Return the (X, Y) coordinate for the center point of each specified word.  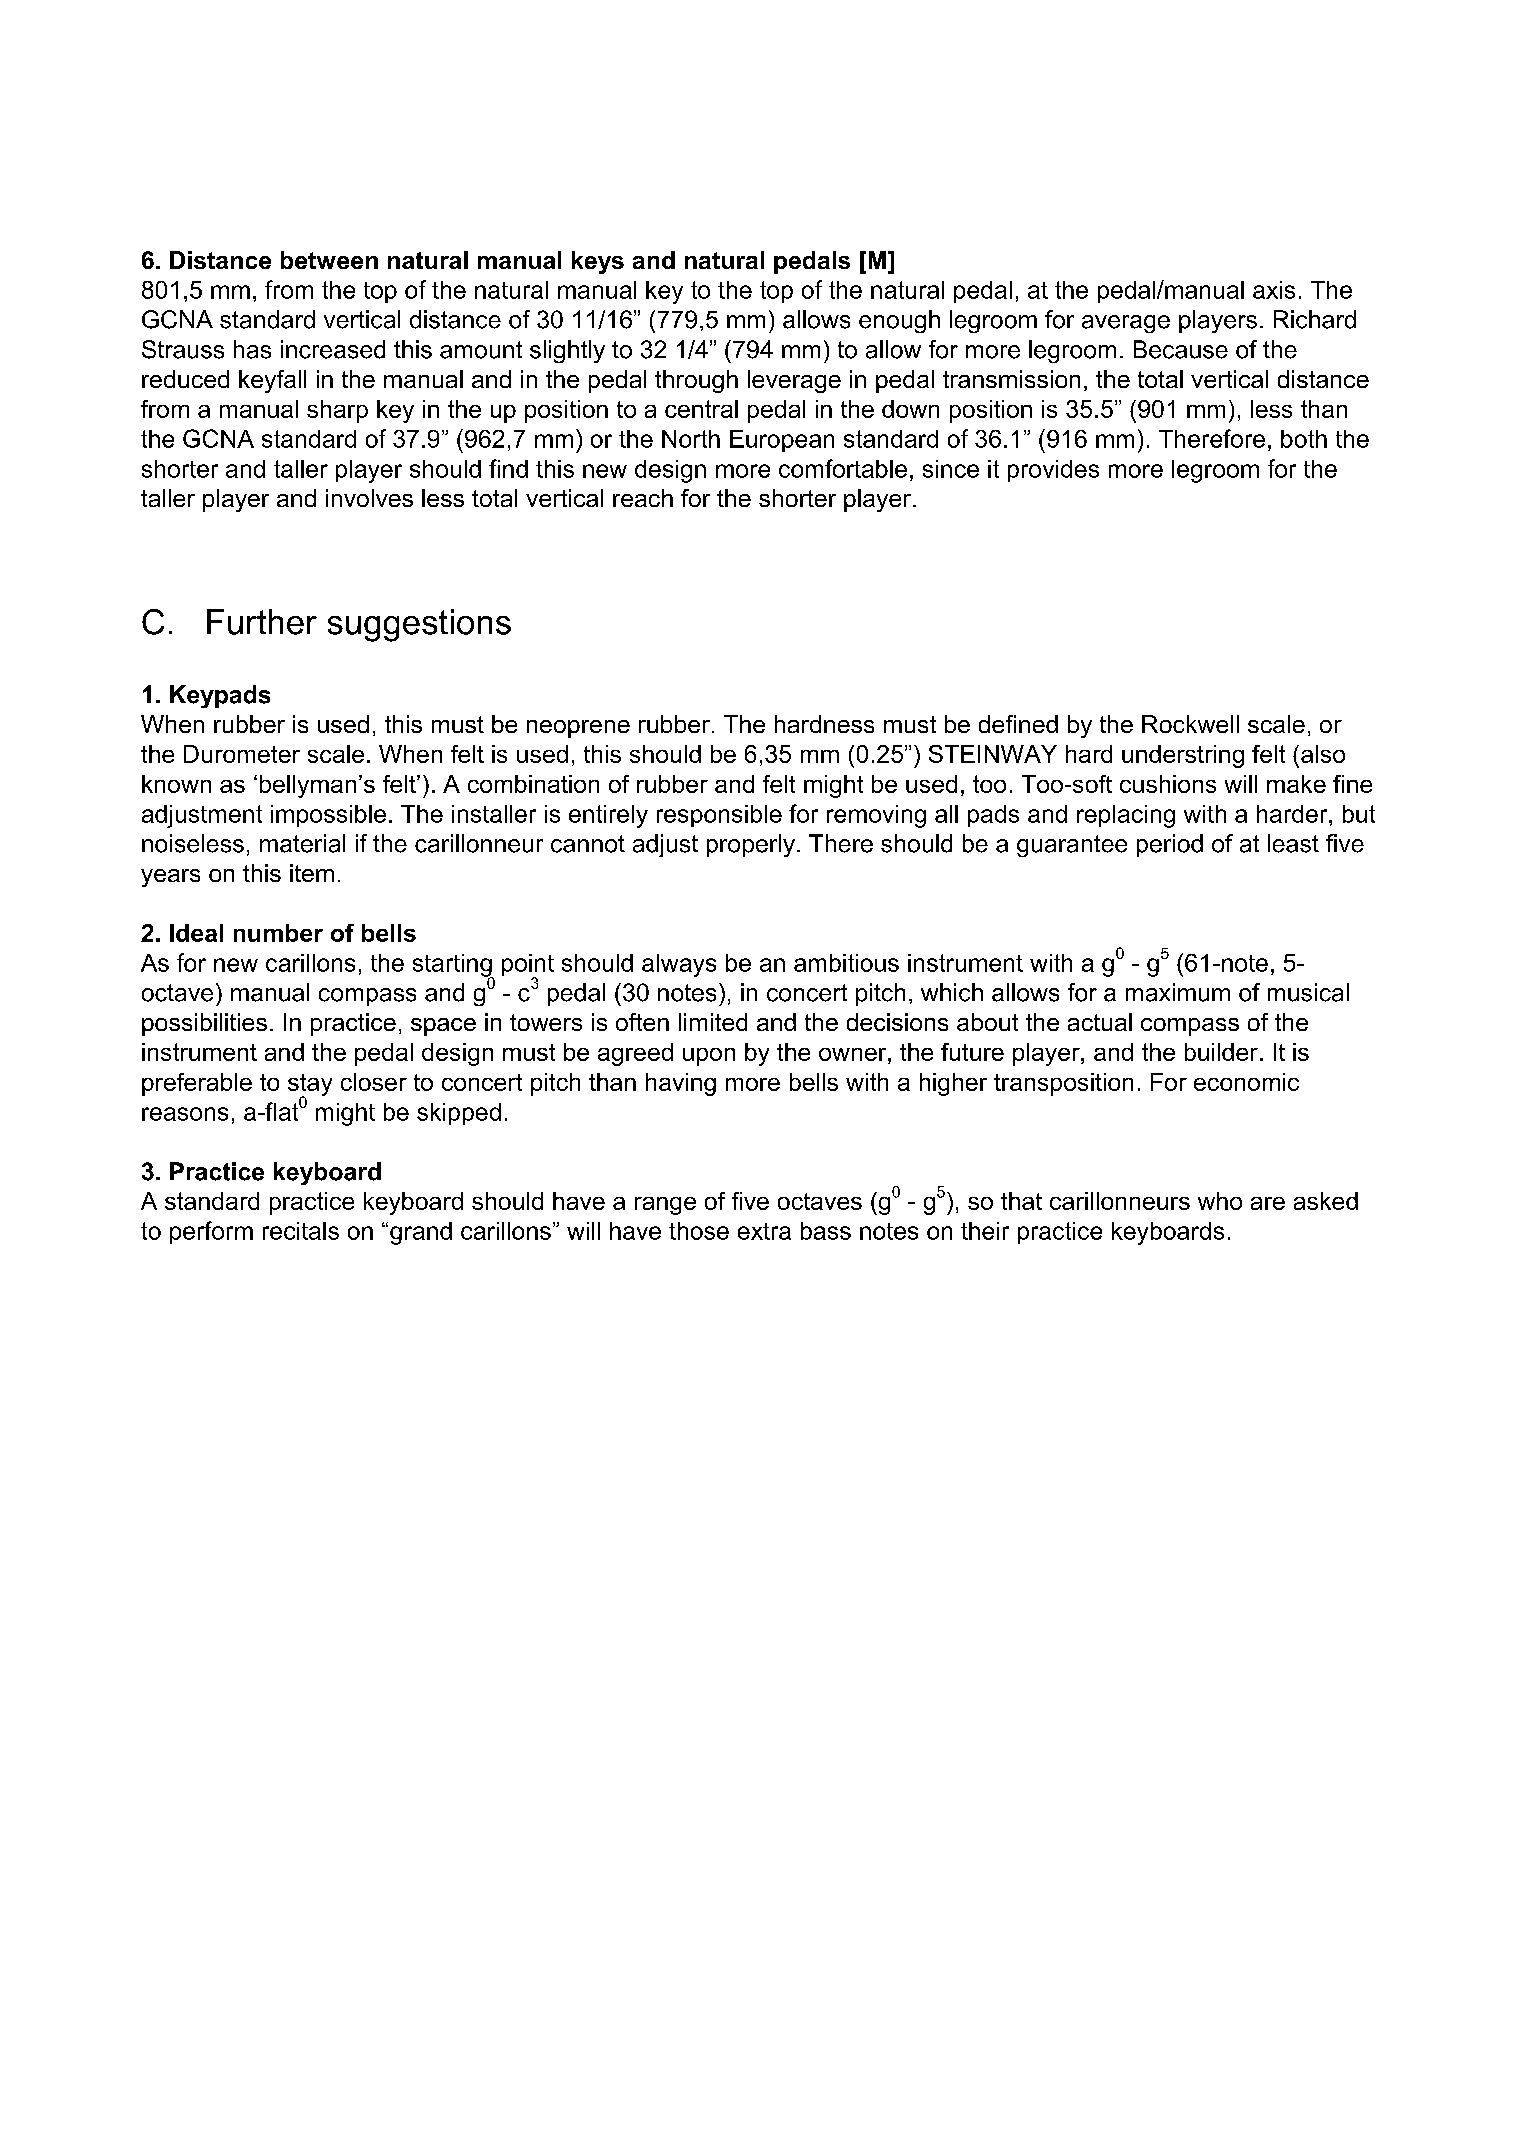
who (1220, 1201)
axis (1274, 290)
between (329, 260)
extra (764, 1231)
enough (899, 321)
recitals (301, 1231)
